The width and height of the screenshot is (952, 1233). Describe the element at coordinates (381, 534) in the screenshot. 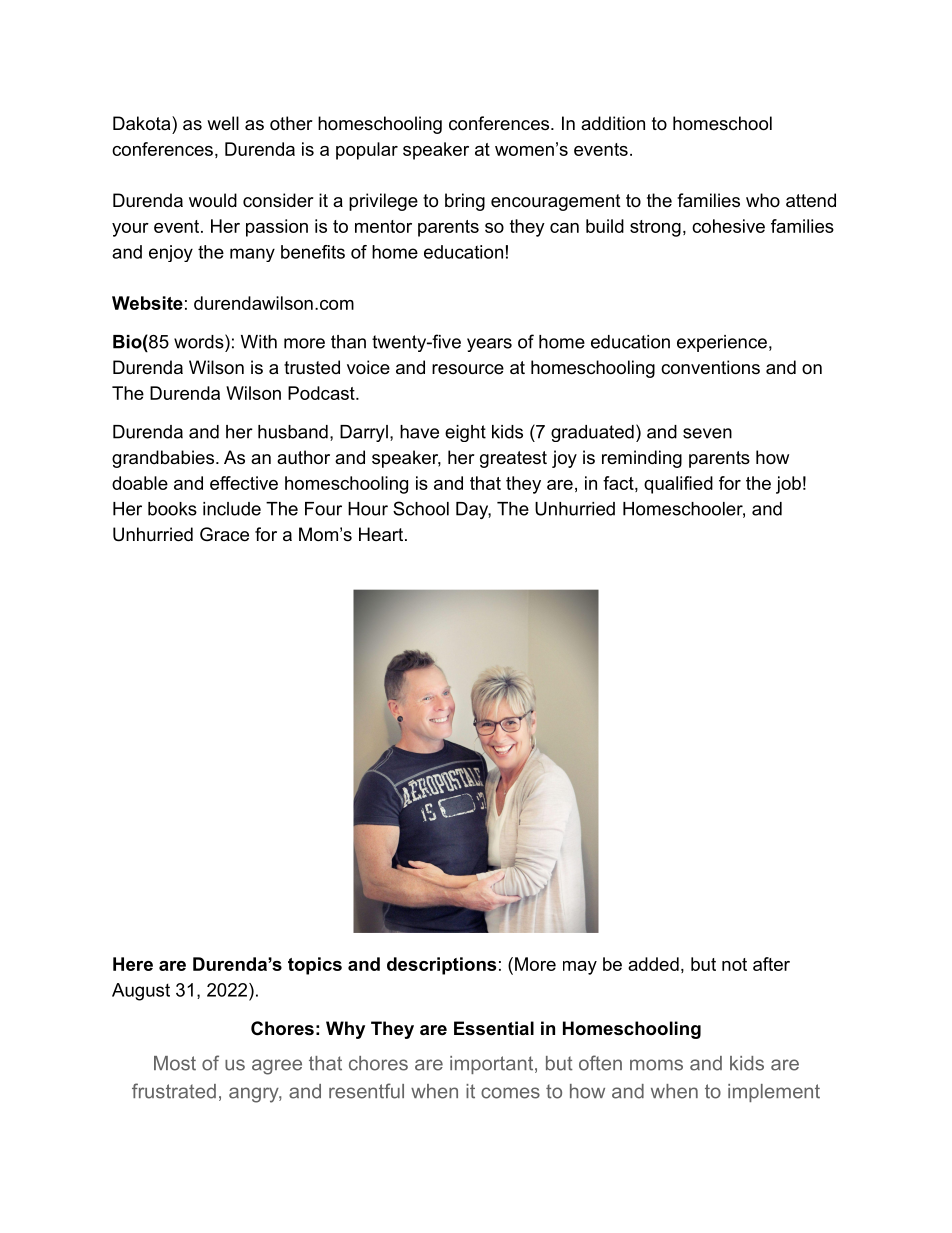

I see `Heart` at that location.
